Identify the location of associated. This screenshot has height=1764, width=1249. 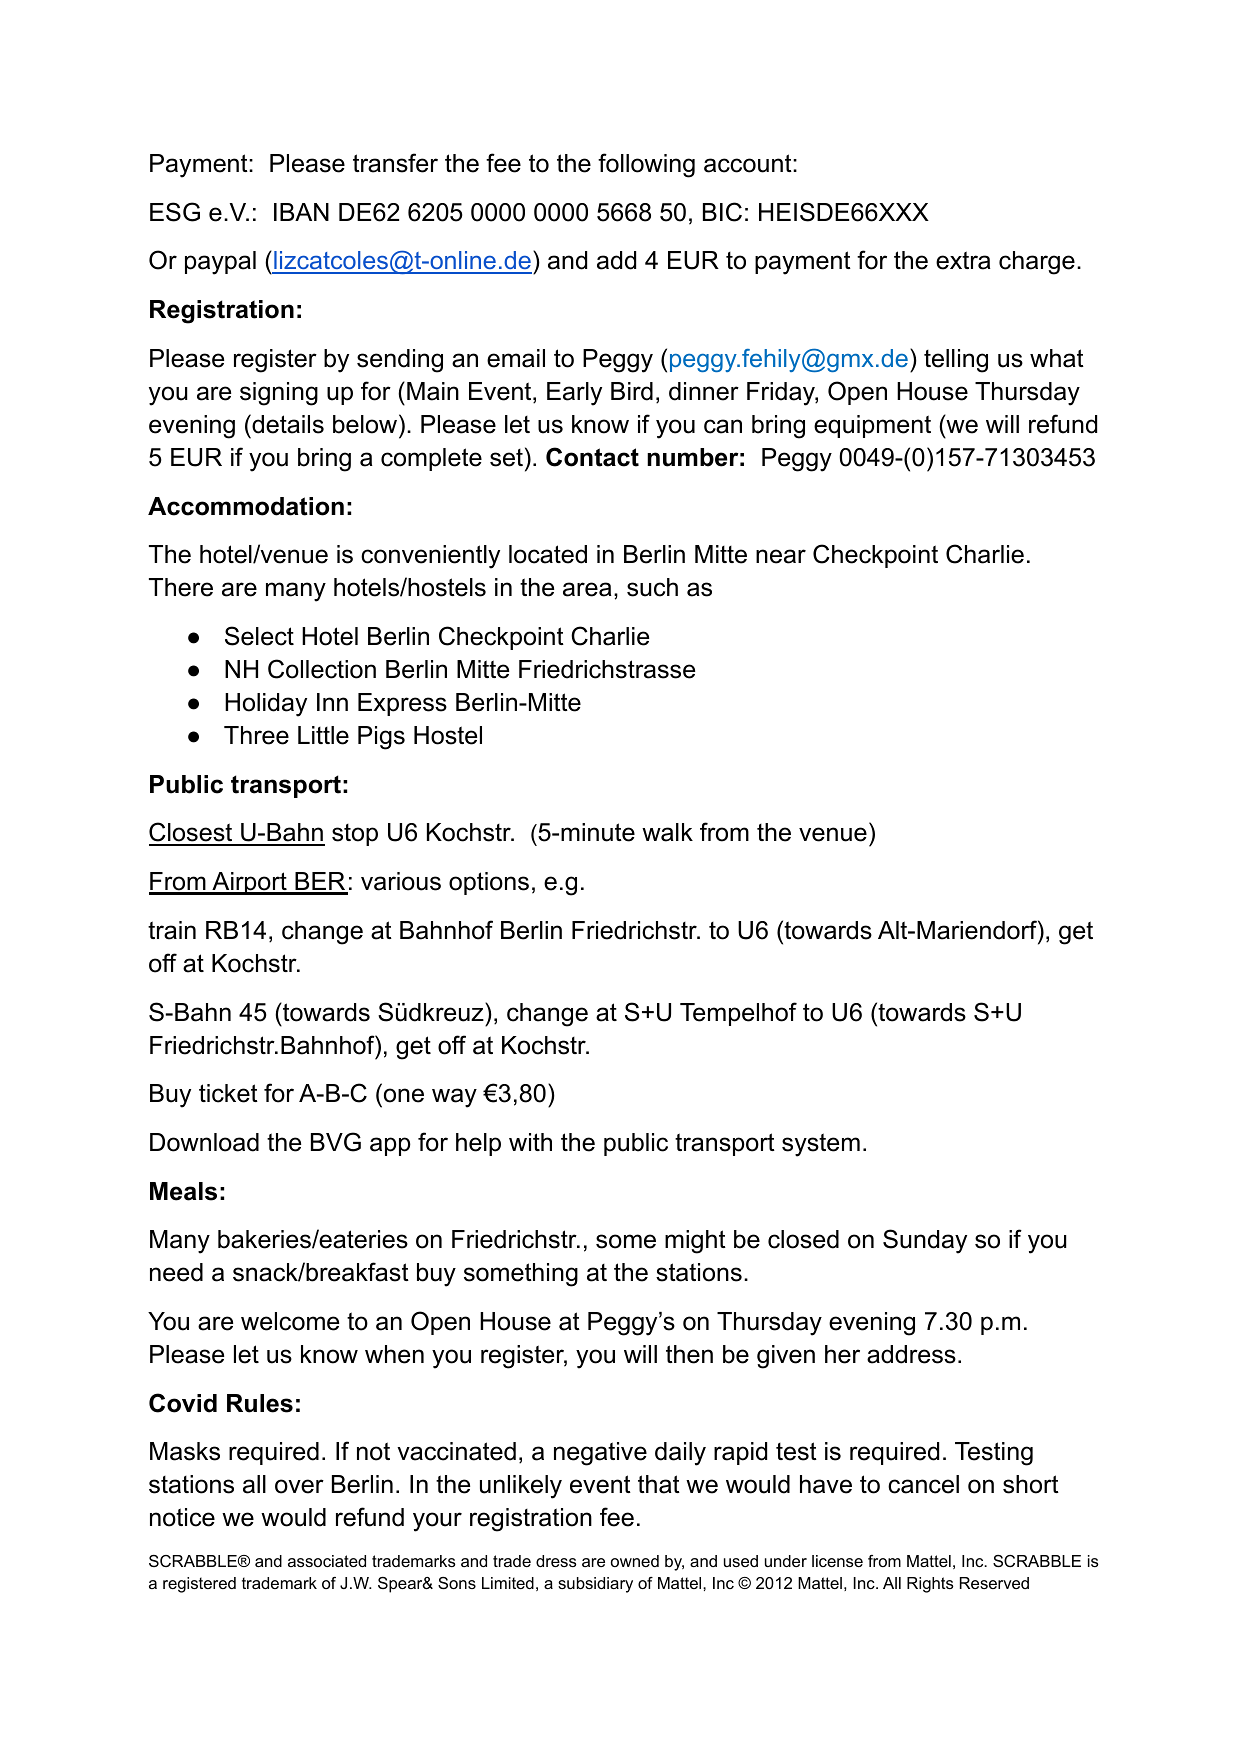
(327, 1561).
